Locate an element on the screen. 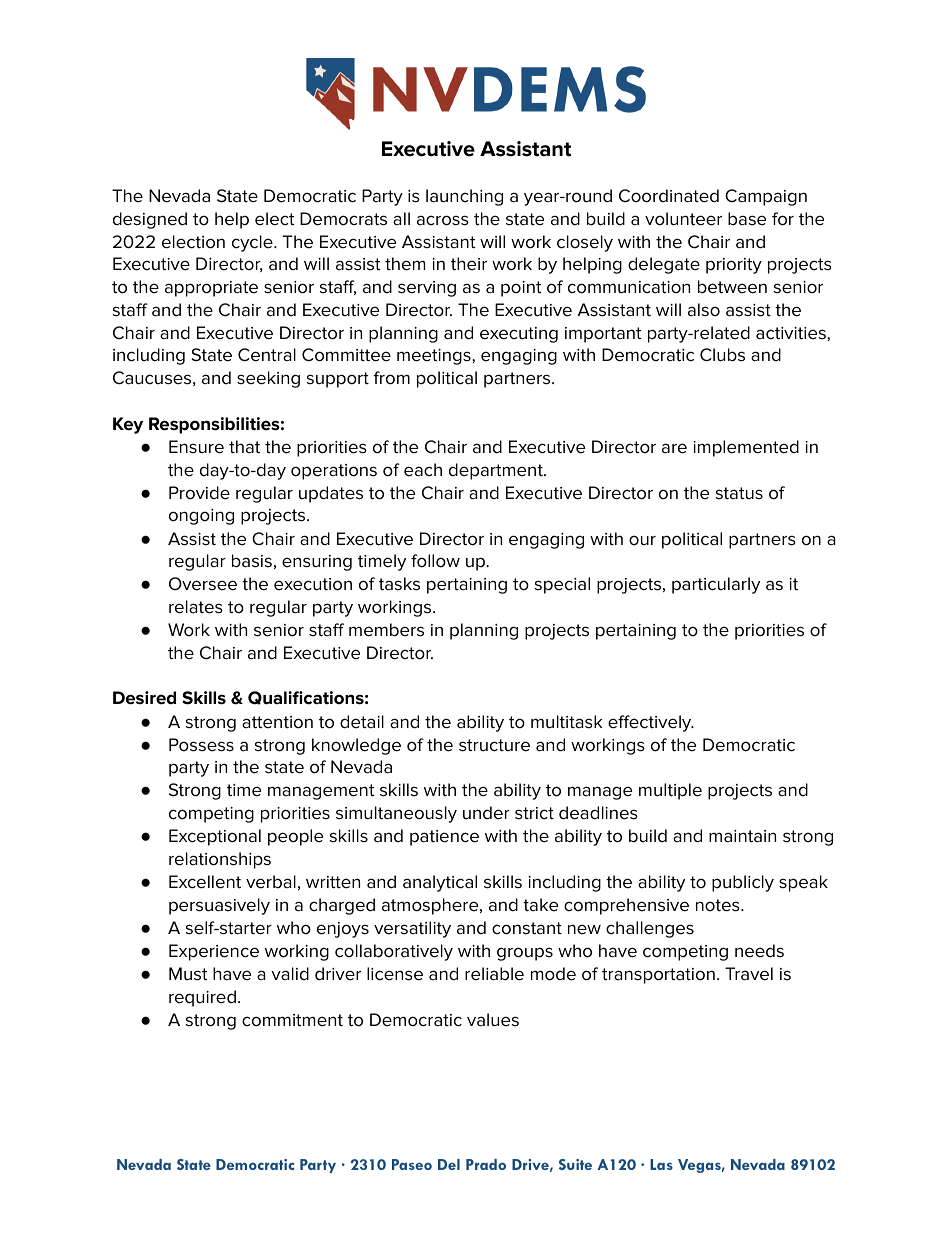  patience is located at coordinates (444, 838).
